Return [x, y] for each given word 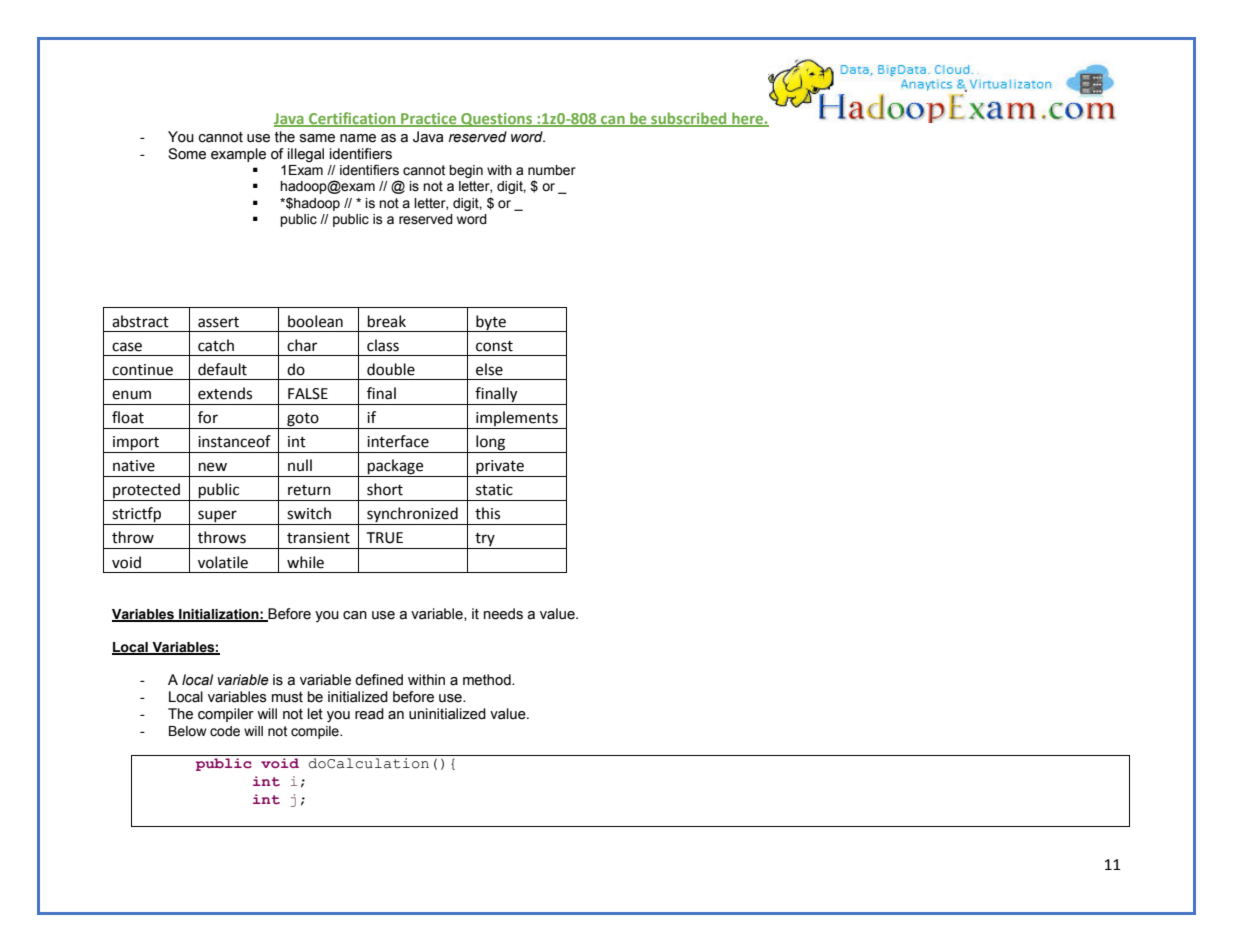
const [494, 346]
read [369, 714]
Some [187, 154]
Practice [429, 119]
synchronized [412, 516]
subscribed [689, 119]
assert [218, 322]
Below [187, 731]
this [487, 513]
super [217, 517]
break [387, 321]
